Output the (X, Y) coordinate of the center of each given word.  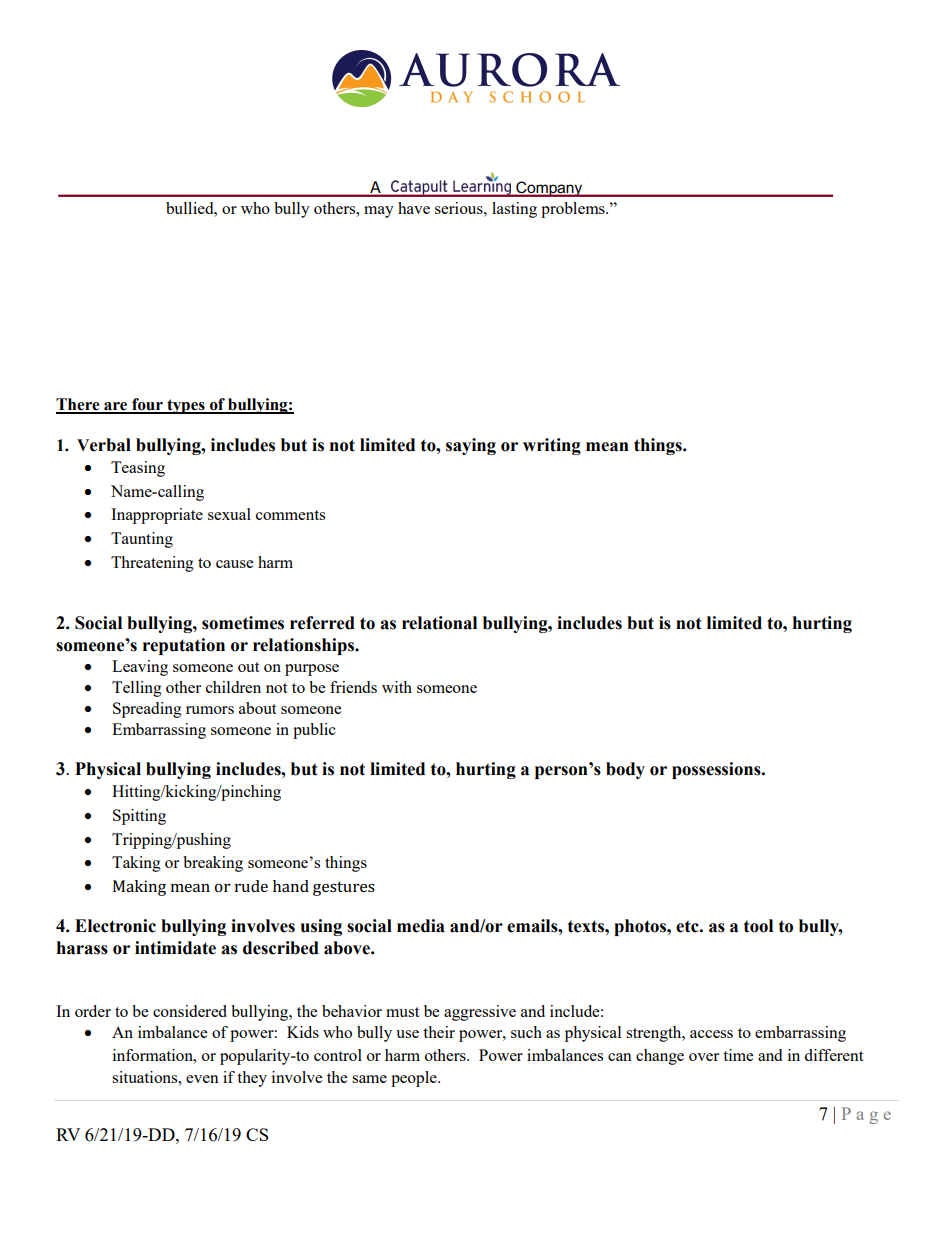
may (379, 212)
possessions (717, 770)
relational (439, 623)
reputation (184, 646)
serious (460, 208)
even (202, 1079)
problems (574, 210)
